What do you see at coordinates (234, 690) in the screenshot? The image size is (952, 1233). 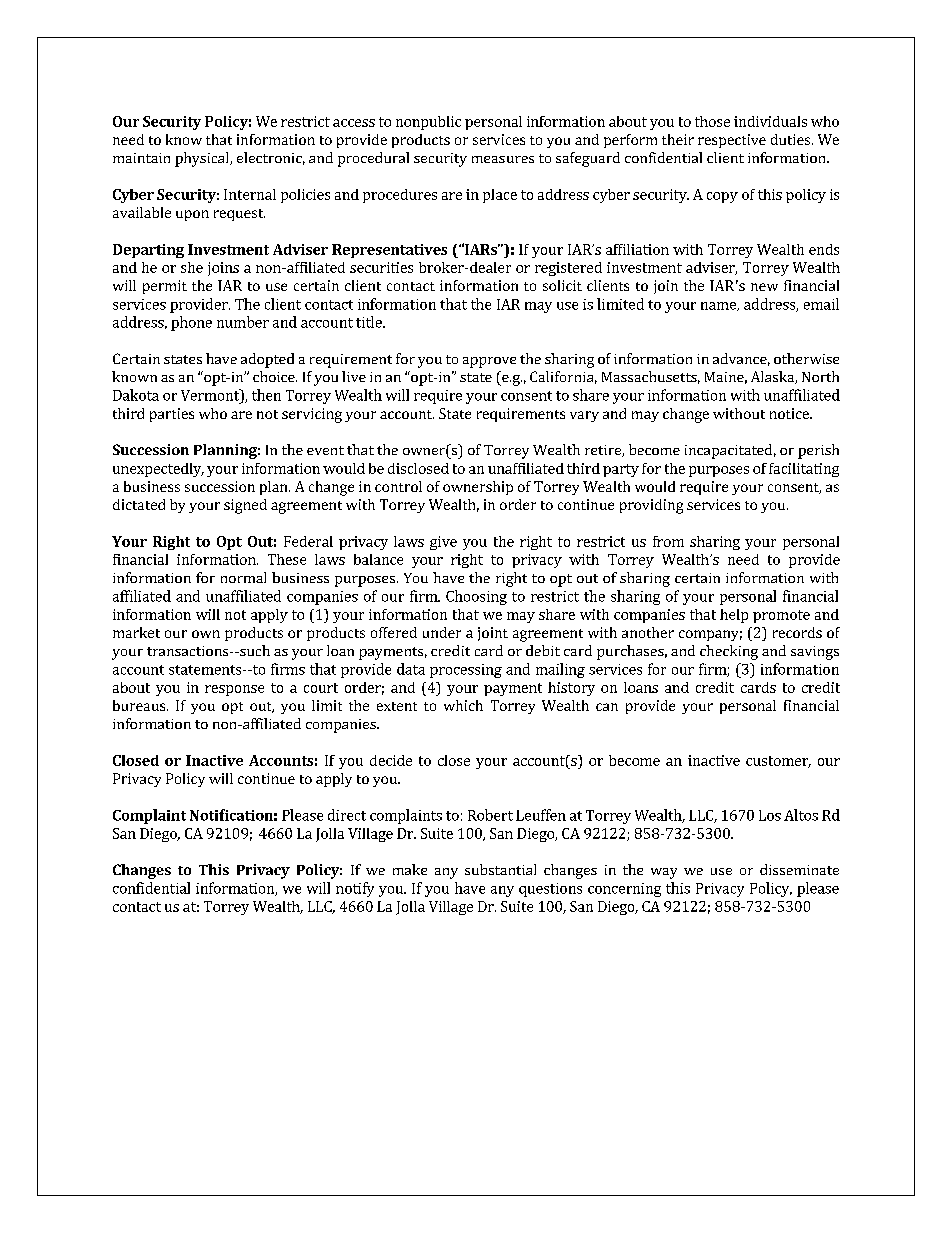 I see `response` at bounding box center [234, 690].
